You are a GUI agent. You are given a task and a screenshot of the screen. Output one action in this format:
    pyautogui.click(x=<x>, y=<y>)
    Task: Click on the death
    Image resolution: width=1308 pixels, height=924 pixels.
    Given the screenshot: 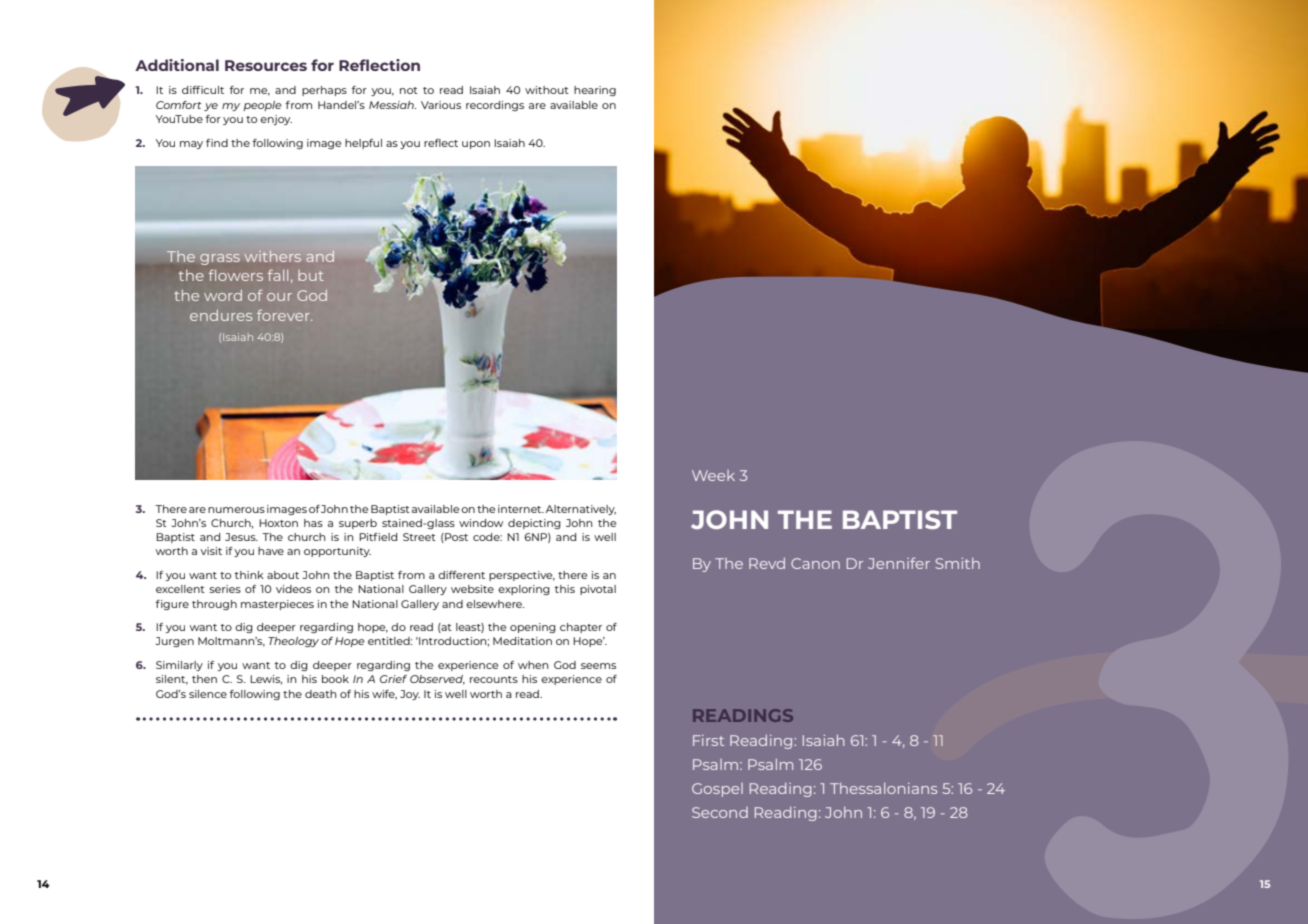 What is the action you would take?
    pyautogui.click(x=321, y=694)
